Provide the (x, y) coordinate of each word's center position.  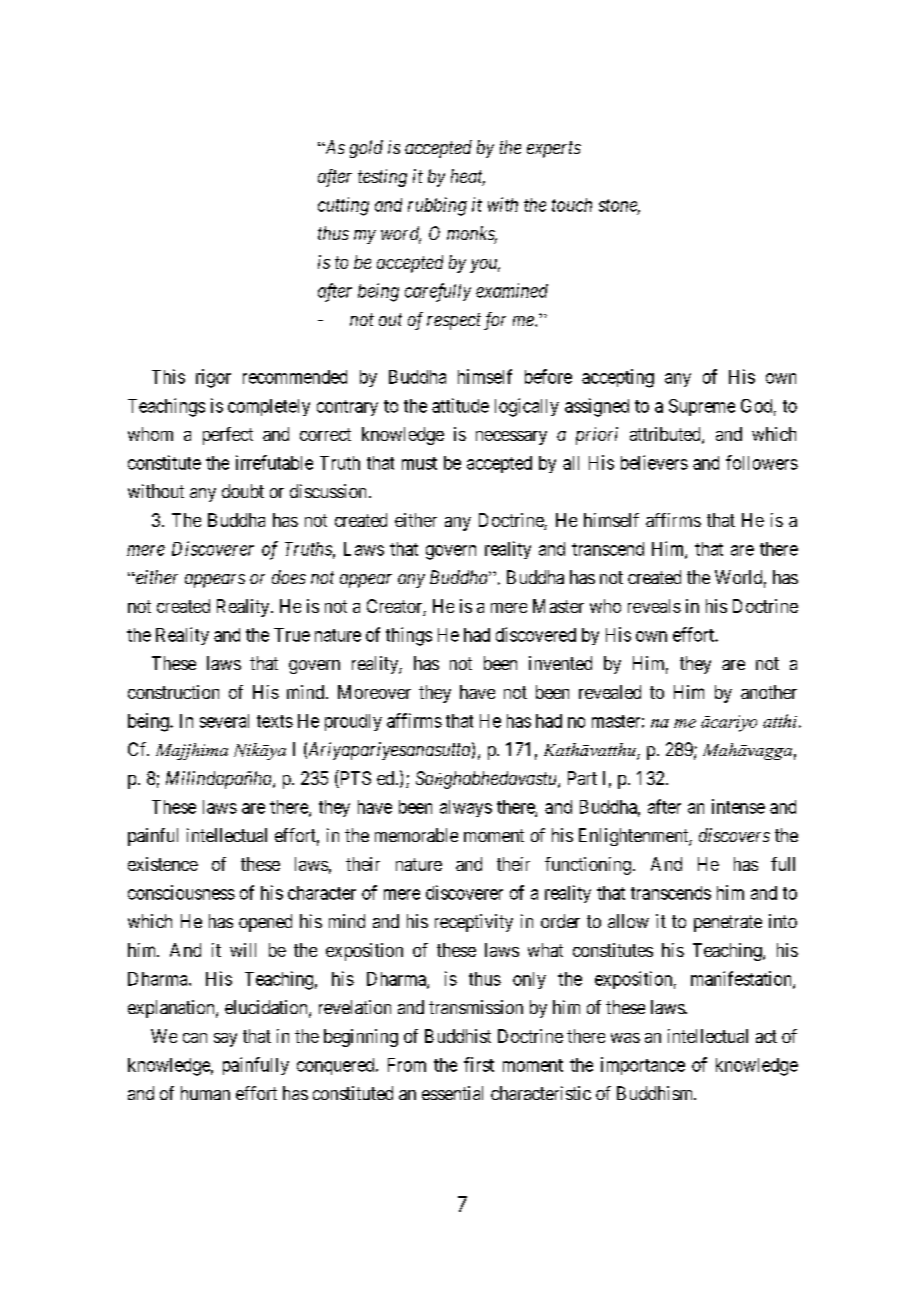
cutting (343, 206)
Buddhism (656, 1093)
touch (572, 205)
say (225, 1040)
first (479, 1064)
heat (468, 177)
